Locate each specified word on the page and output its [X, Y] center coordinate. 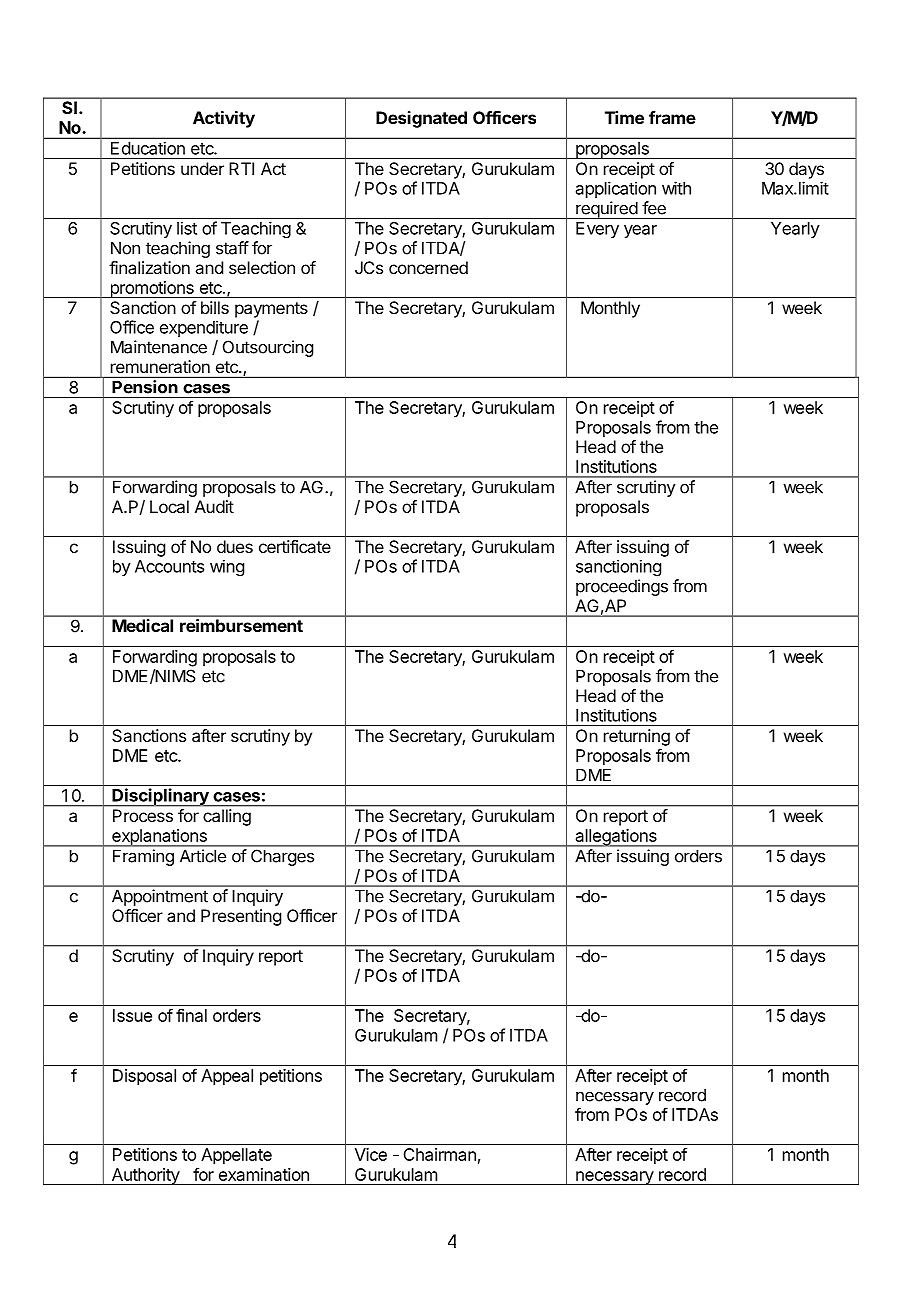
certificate [295, 546]
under [202, 168]
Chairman [440, 1154]
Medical [142, 625]
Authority [145, 1176]
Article [203, 856]
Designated [421, 119]
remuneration [160, 366]
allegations [616, 838]
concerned [428, 267]
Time [624, 117]
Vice [371, 1154]
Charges [282, 858]
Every [597, 230]
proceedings [622, 587]
